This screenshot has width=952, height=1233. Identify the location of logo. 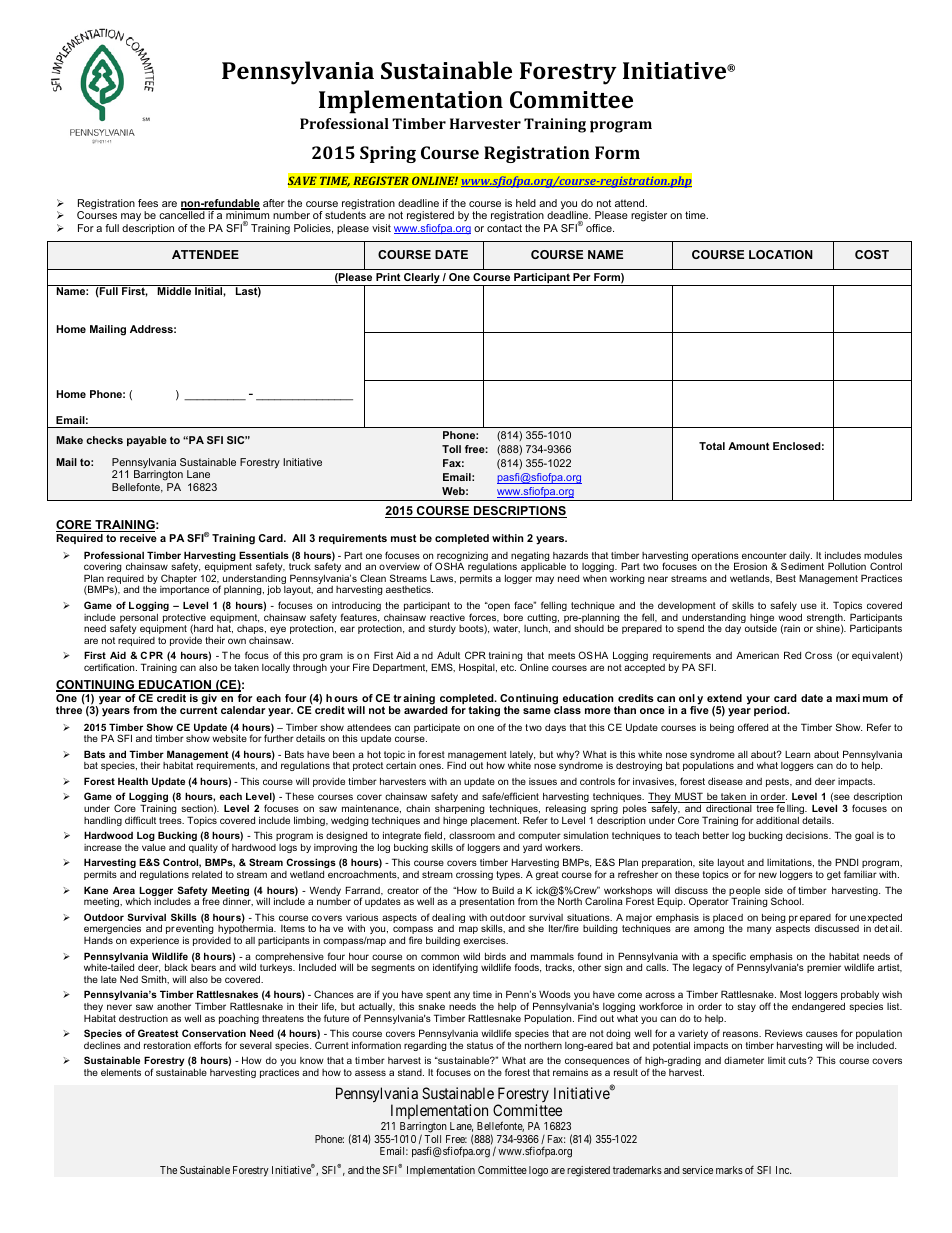
(538, 1171).
